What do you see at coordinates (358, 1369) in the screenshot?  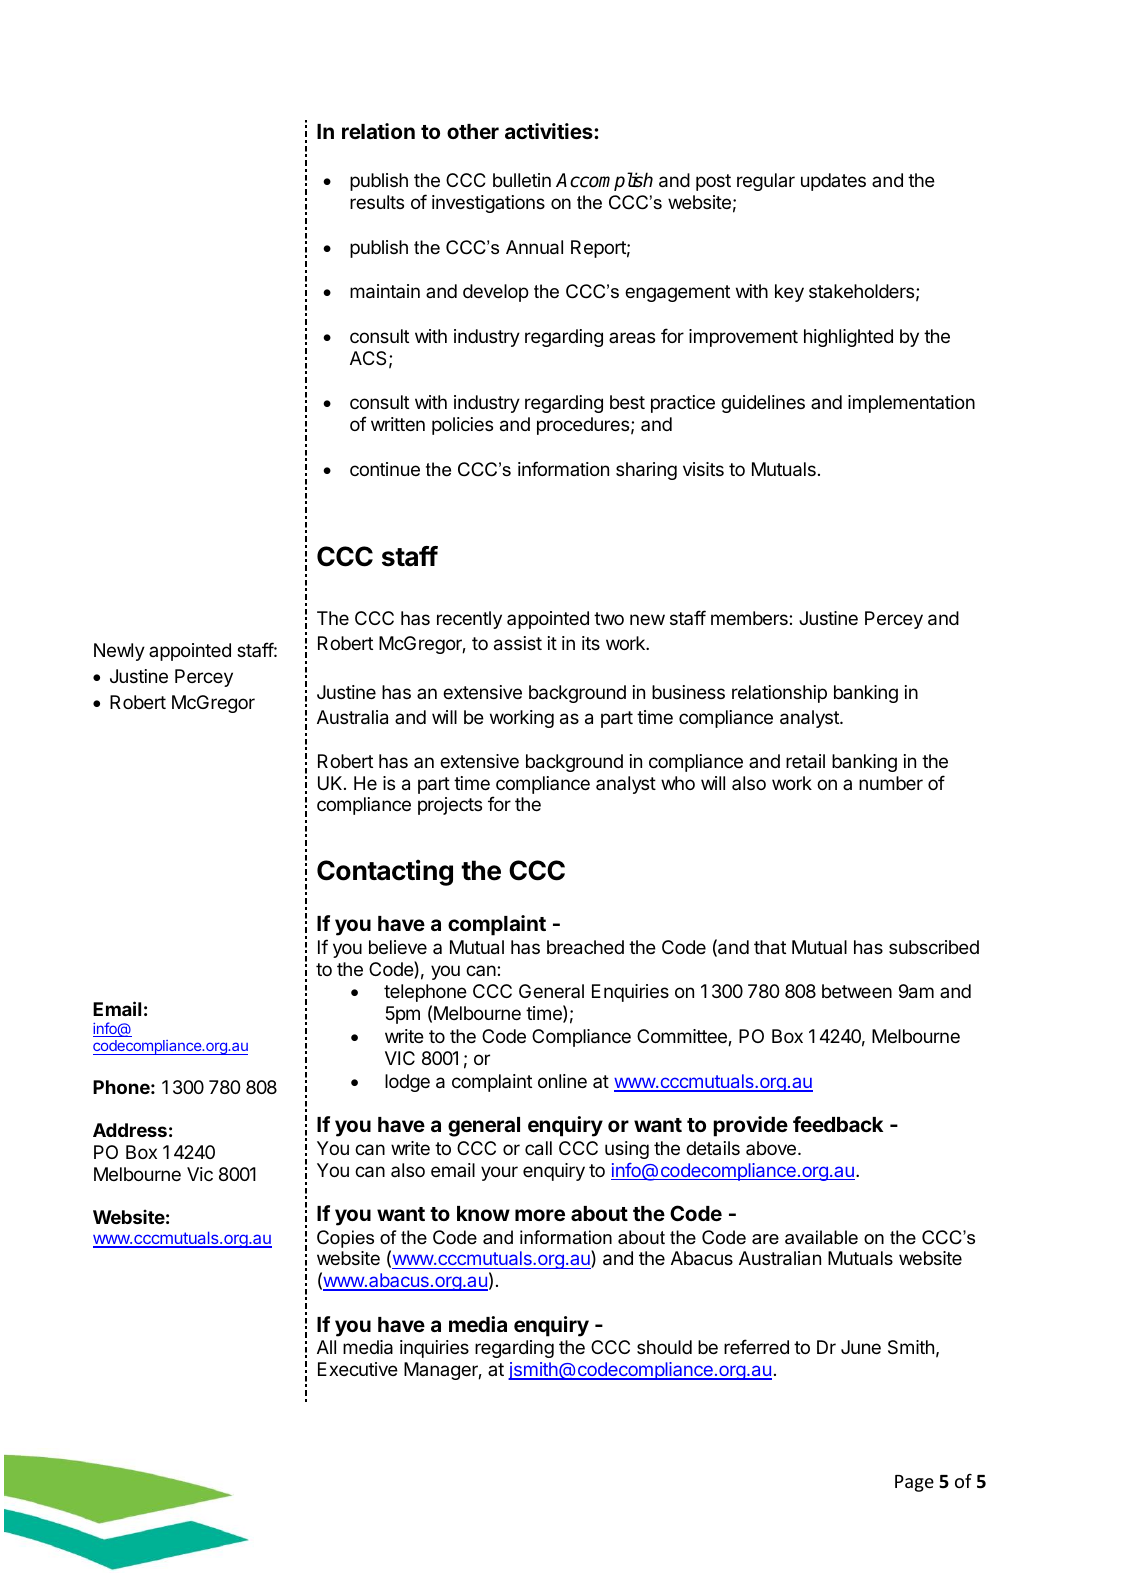 I see `Executive` at bounding box center [358, 1369].
